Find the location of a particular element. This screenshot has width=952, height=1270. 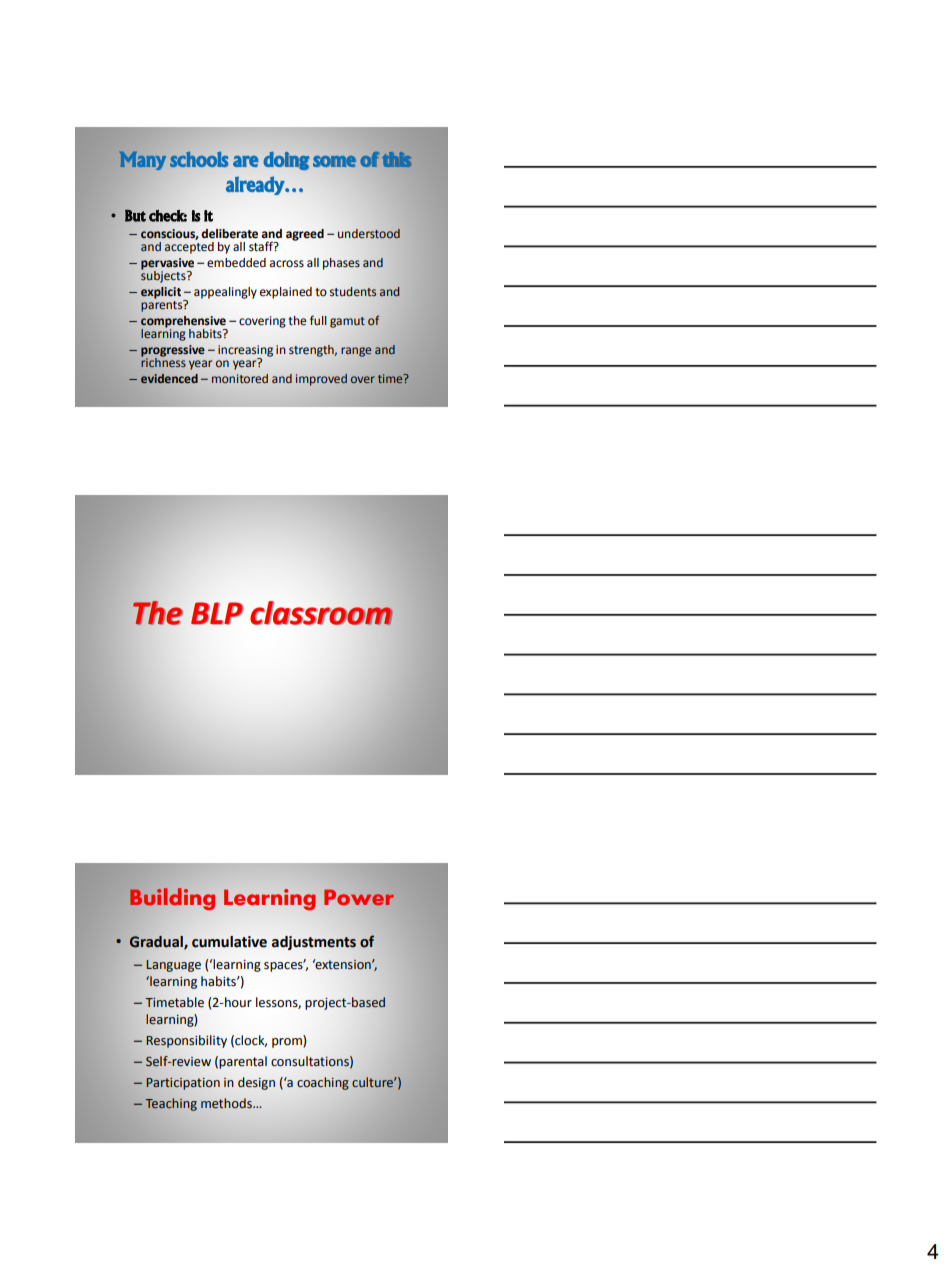

Teaching is located at coordinates (171, 1104).
